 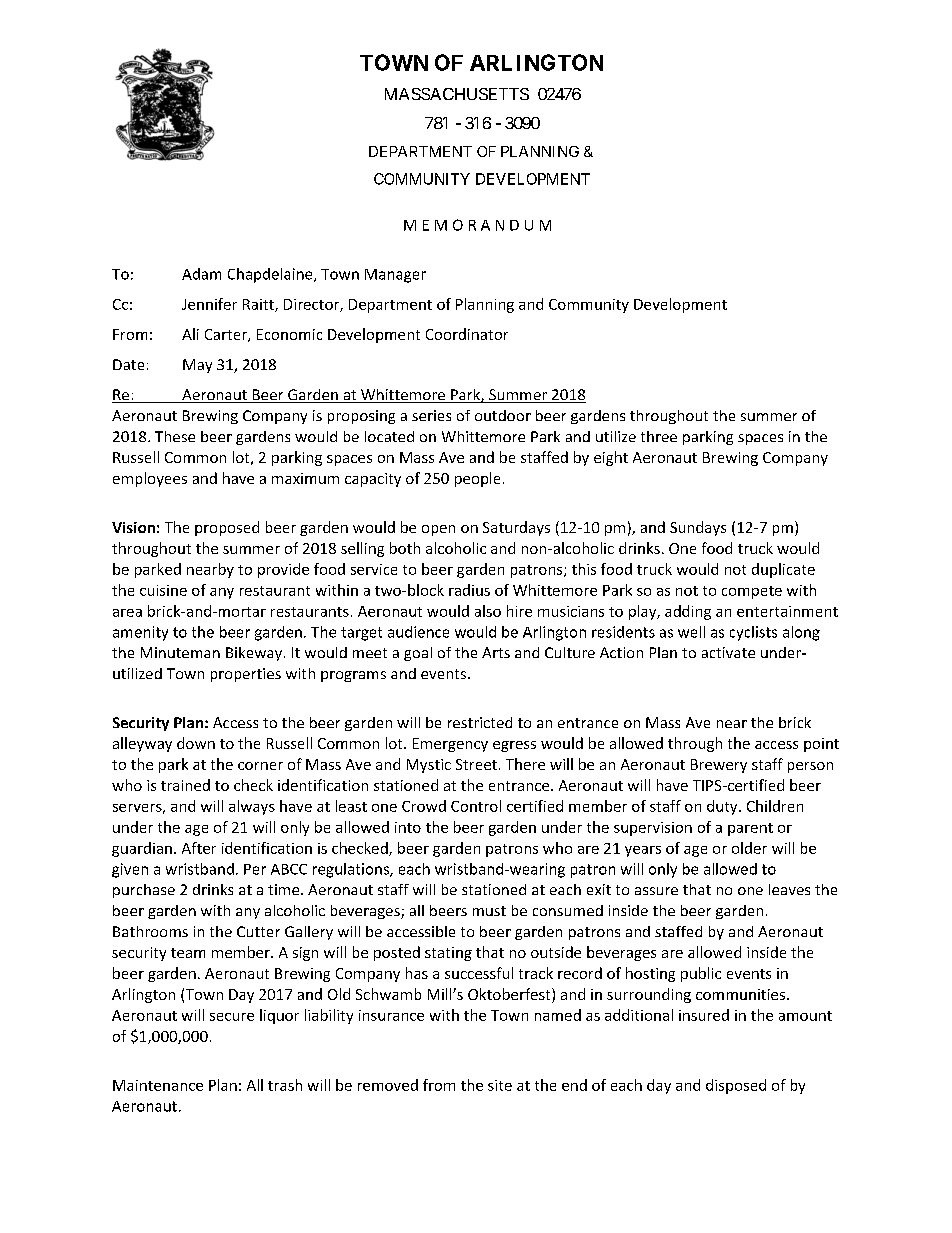 I want to click on site, so click(x=500, y=1085).
